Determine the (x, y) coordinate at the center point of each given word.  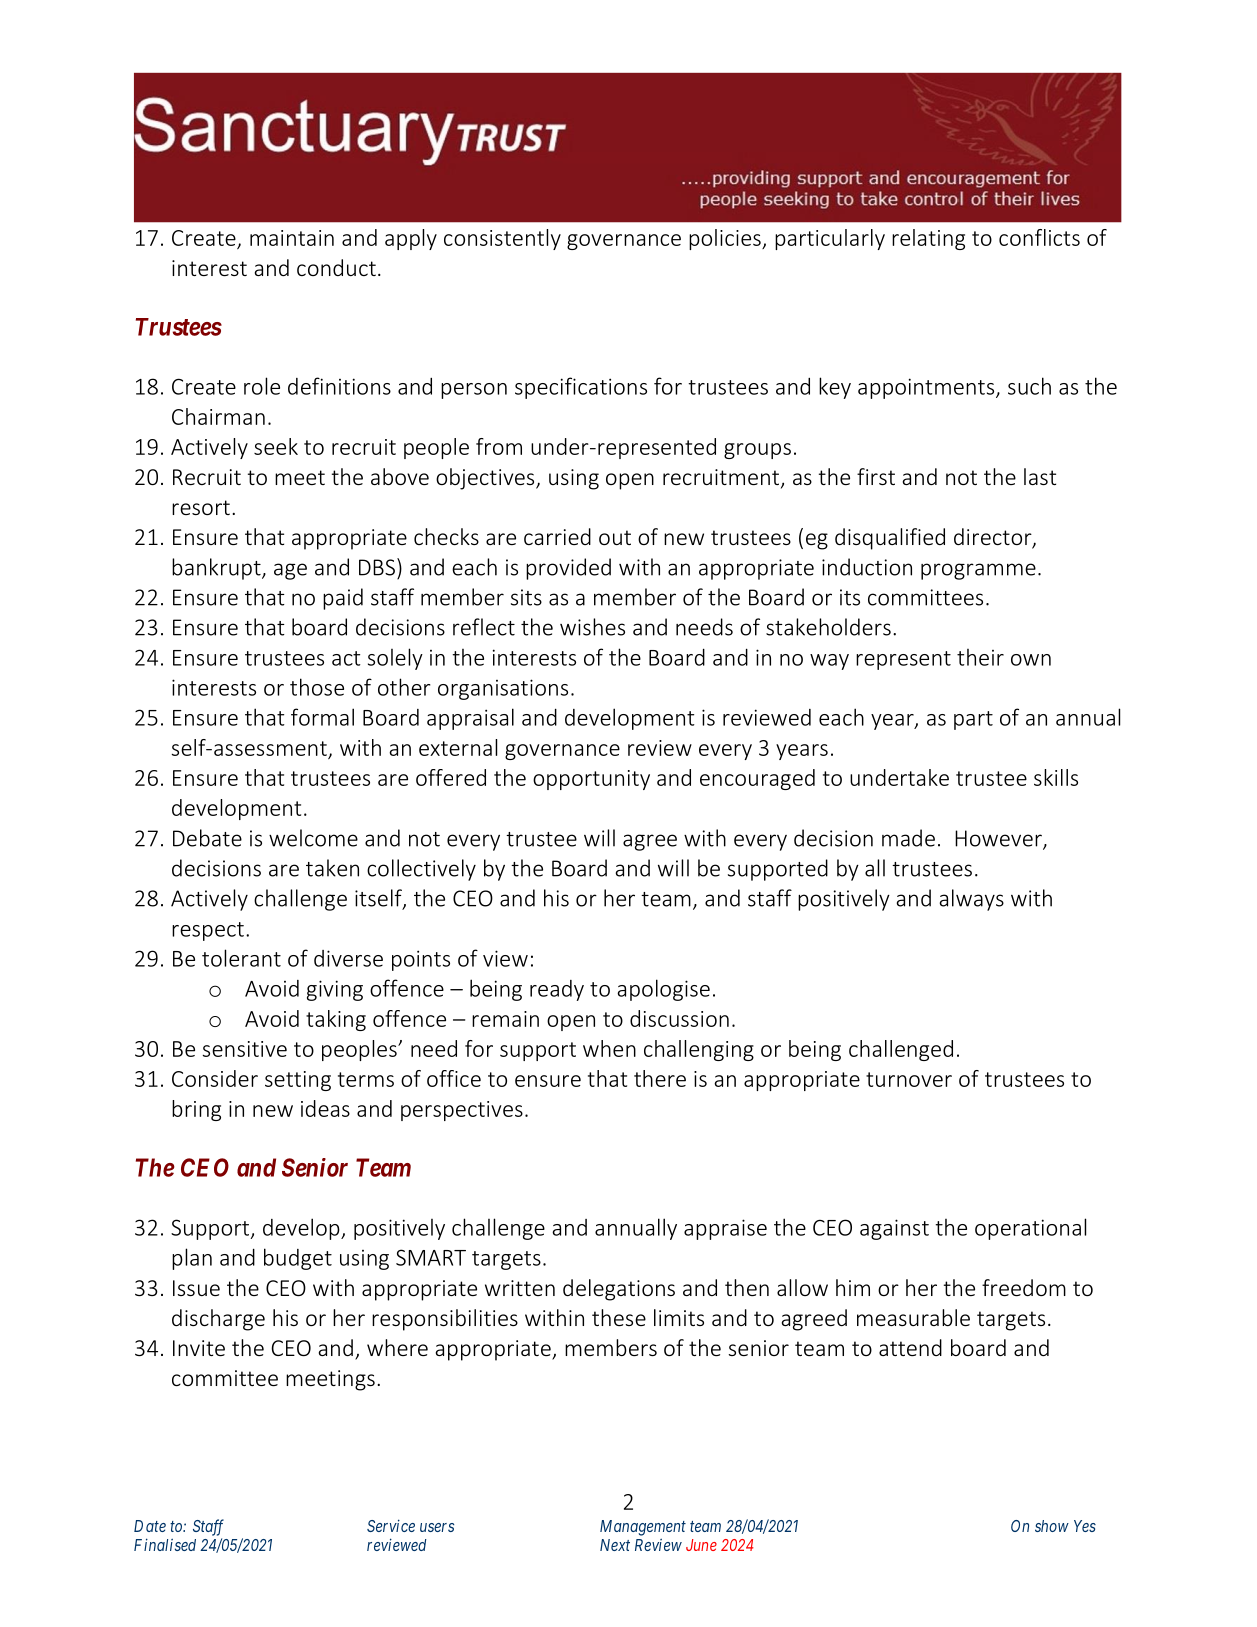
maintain (292, 238)
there (660, 1078)
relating (928, 239)
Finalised (165, 1544)
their (980, 657)
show (1052, 1526)
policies (726, 239)
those (317, 687)
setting (298, 1081)
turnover (909, 1079)
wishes (592, 627)
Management (643, 1528)
